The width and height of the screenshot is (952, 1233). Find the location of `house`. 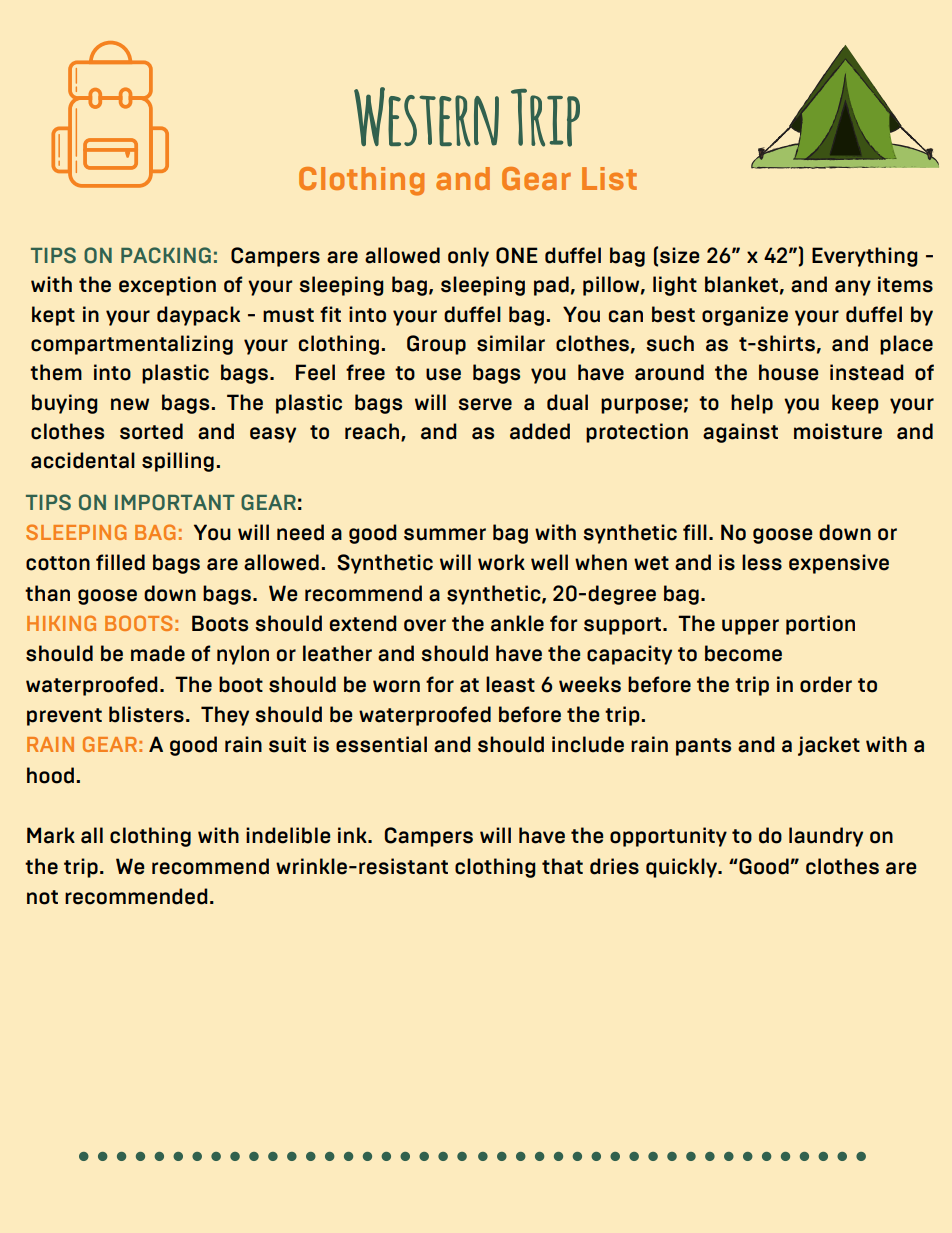

house is located at coordinates (788, 372).
